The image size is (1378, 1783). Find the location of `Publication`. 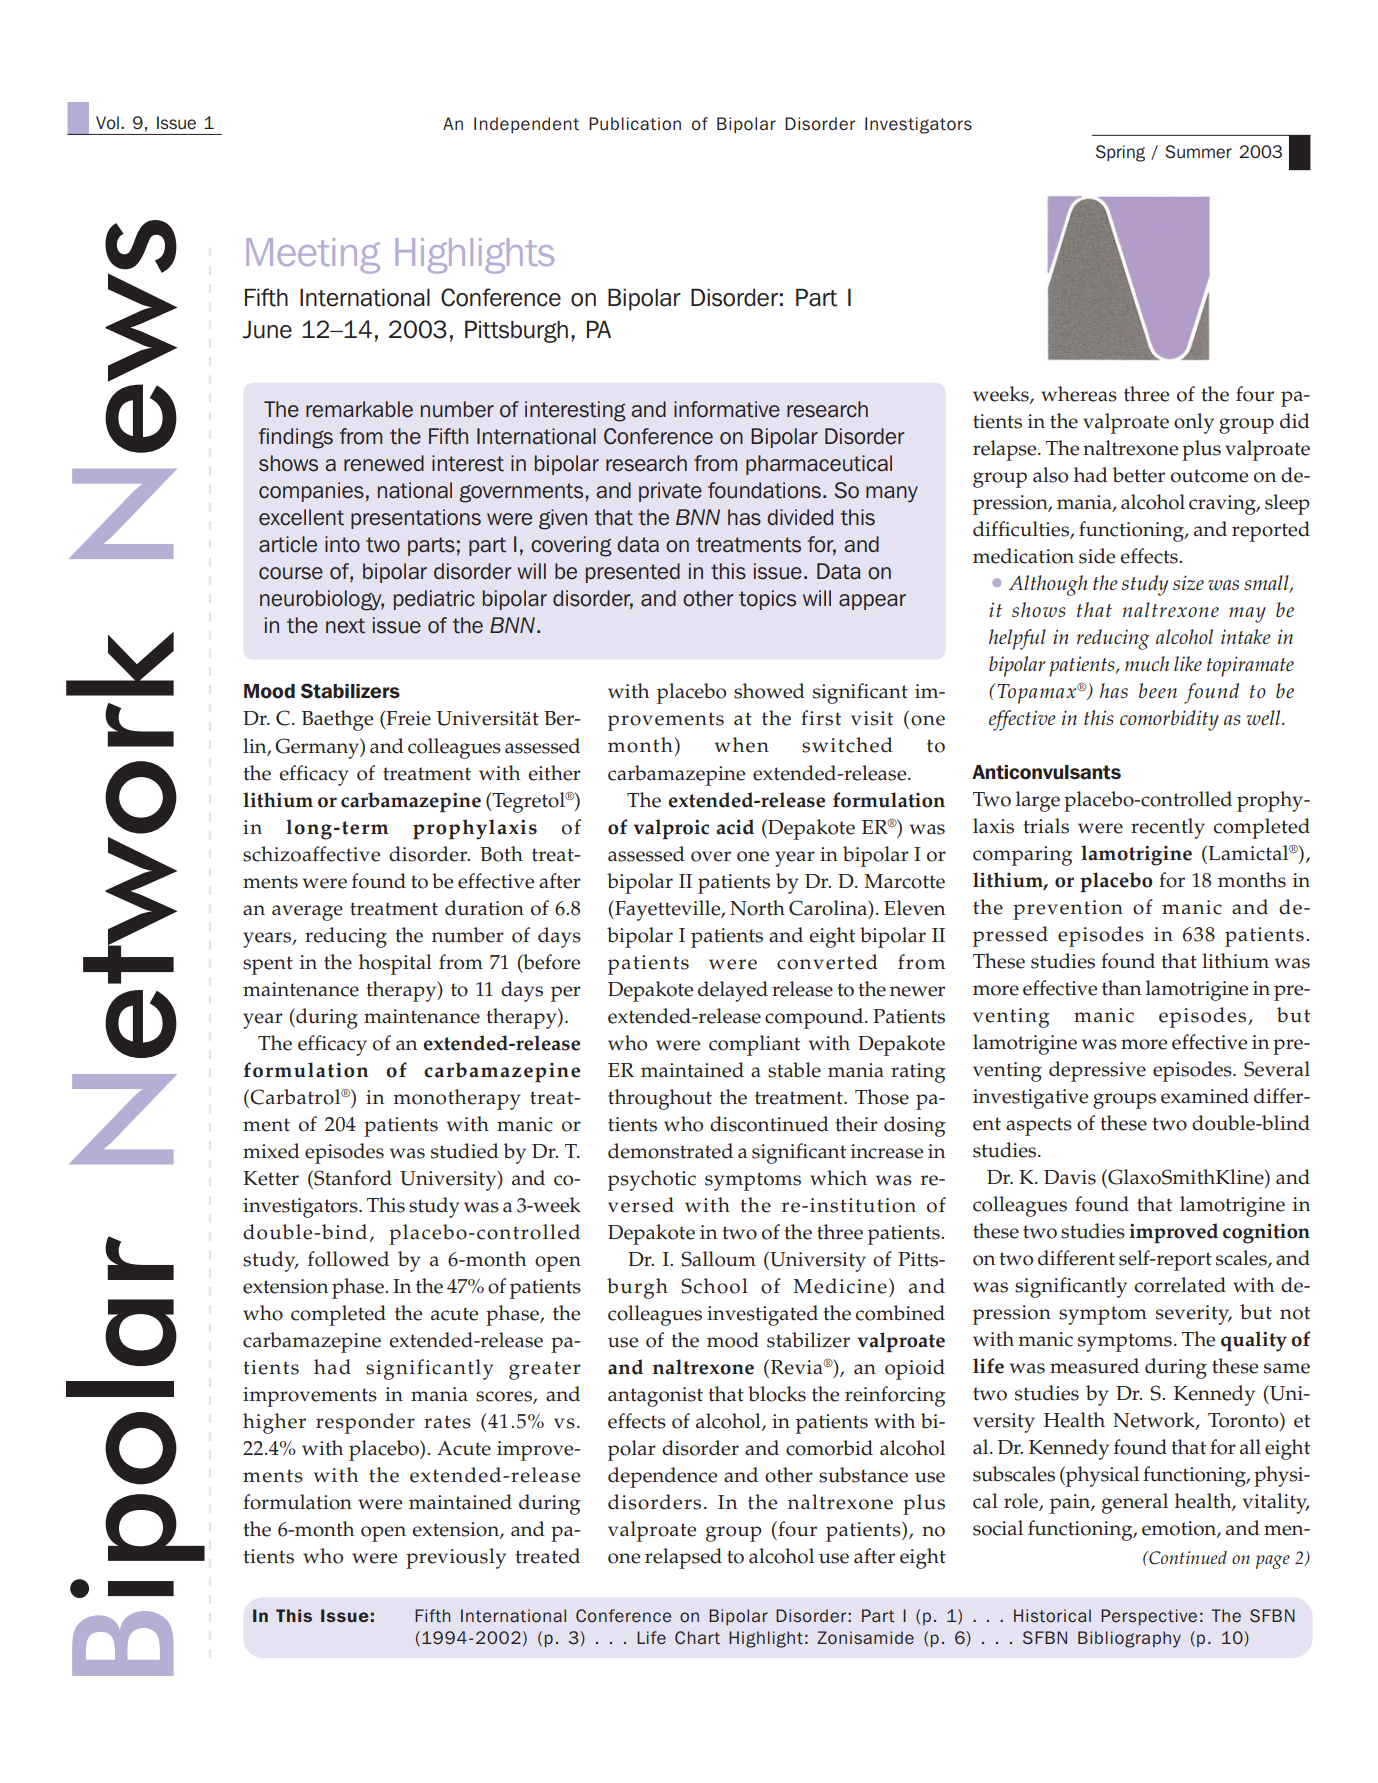

Publication is located at coordinates (635, 124).
